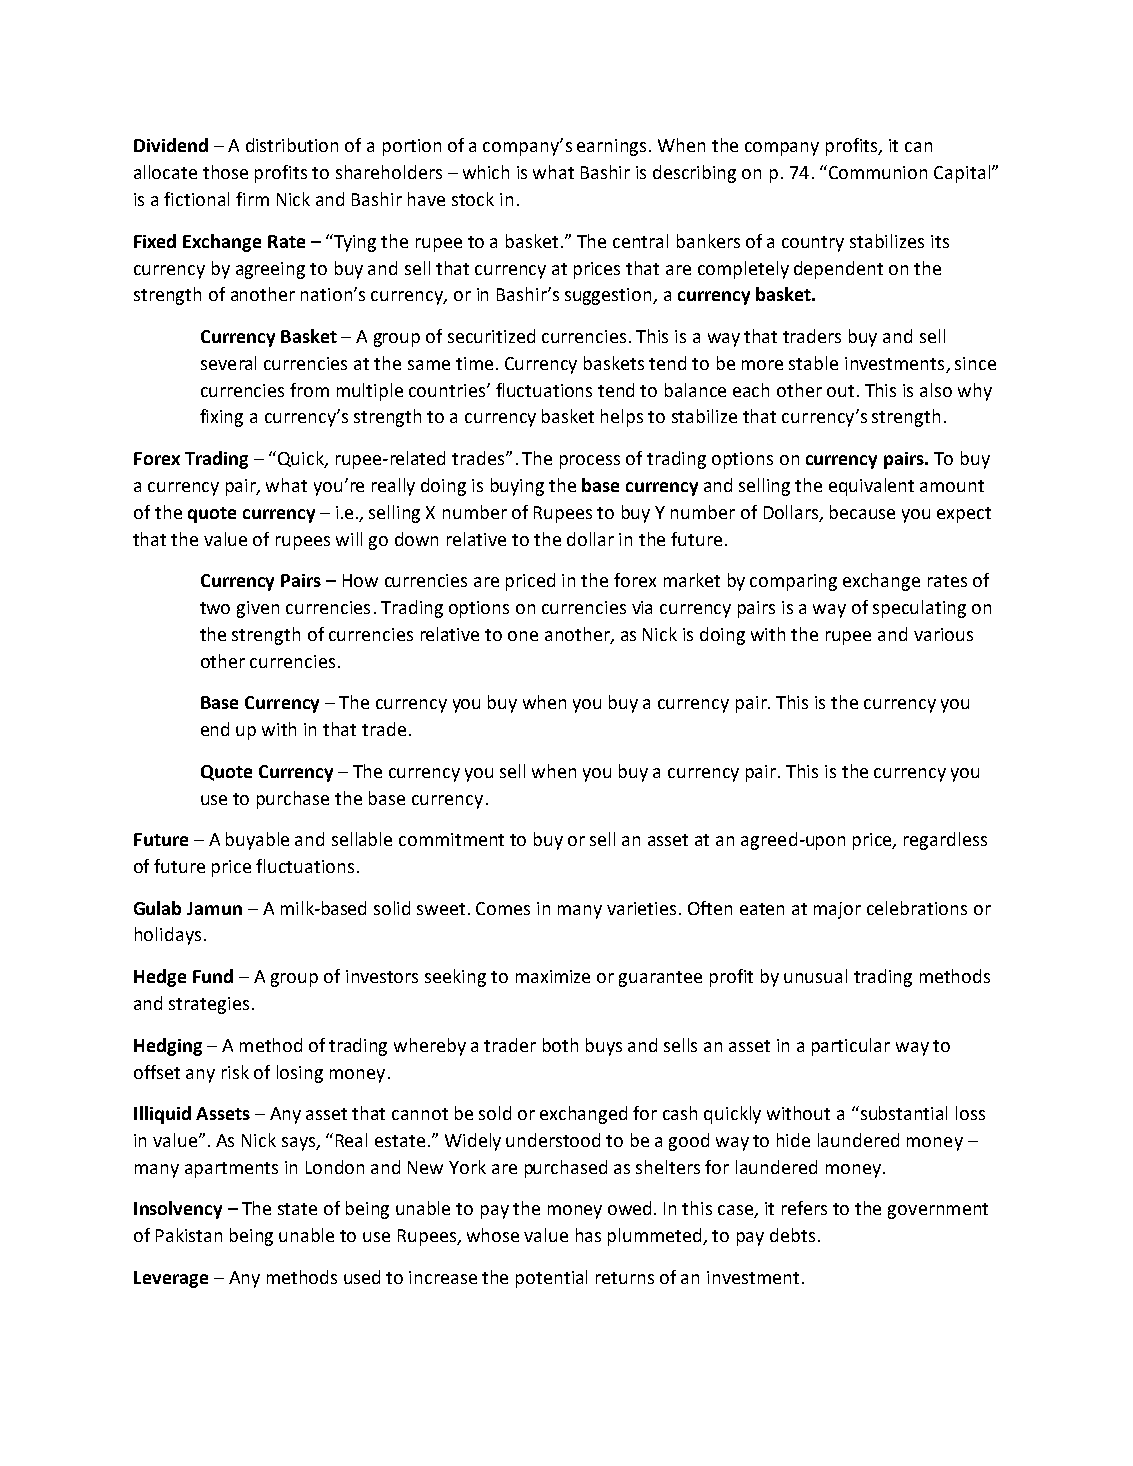 This screenshot has height=1466, width=1133. What do you see at coordinates (878, 172) in the screenshot?
I see `Communion` at bounding box center [878, 172].
